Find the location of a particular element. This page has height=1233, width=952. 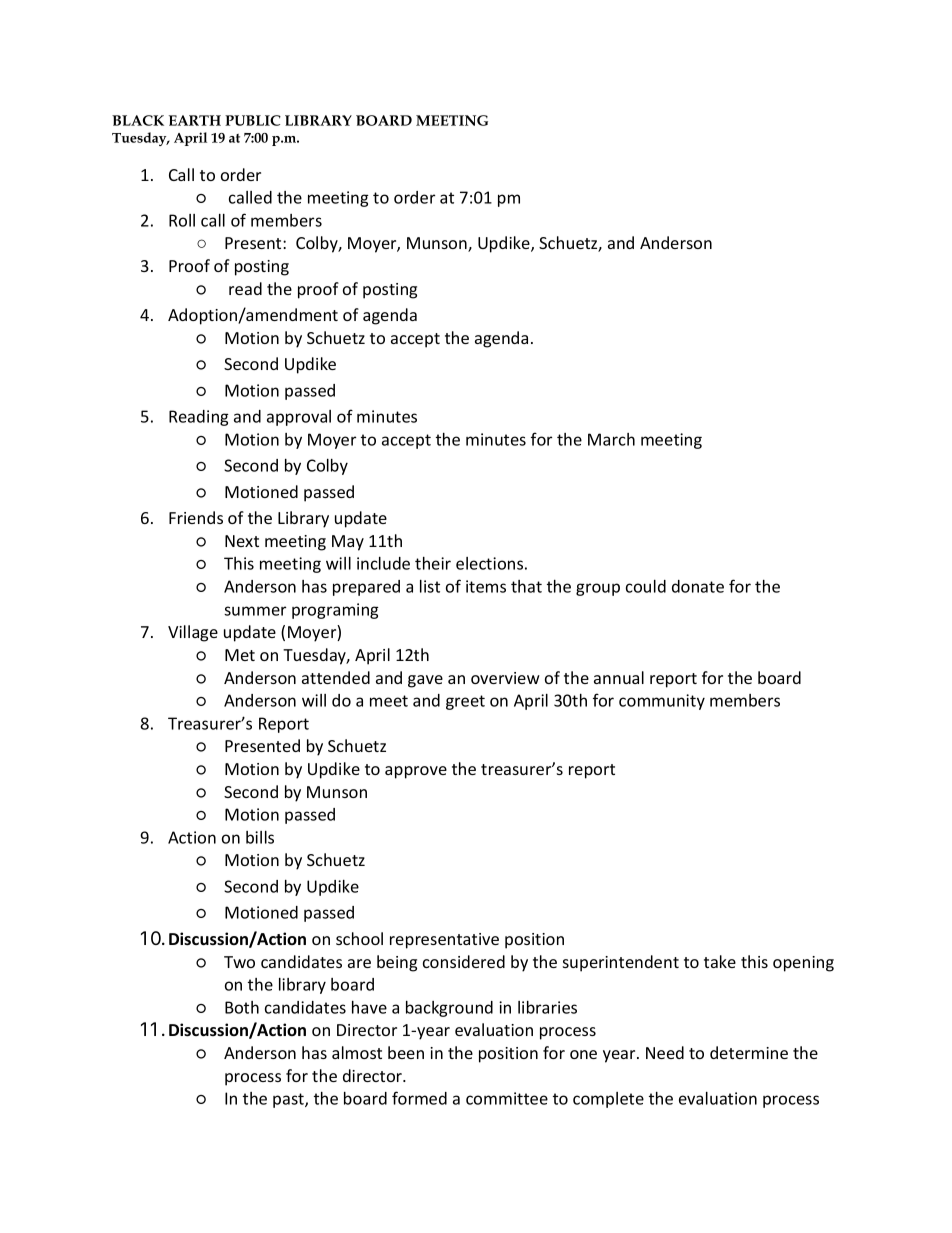

PUBLIC is located at coordinates (253, 120).
